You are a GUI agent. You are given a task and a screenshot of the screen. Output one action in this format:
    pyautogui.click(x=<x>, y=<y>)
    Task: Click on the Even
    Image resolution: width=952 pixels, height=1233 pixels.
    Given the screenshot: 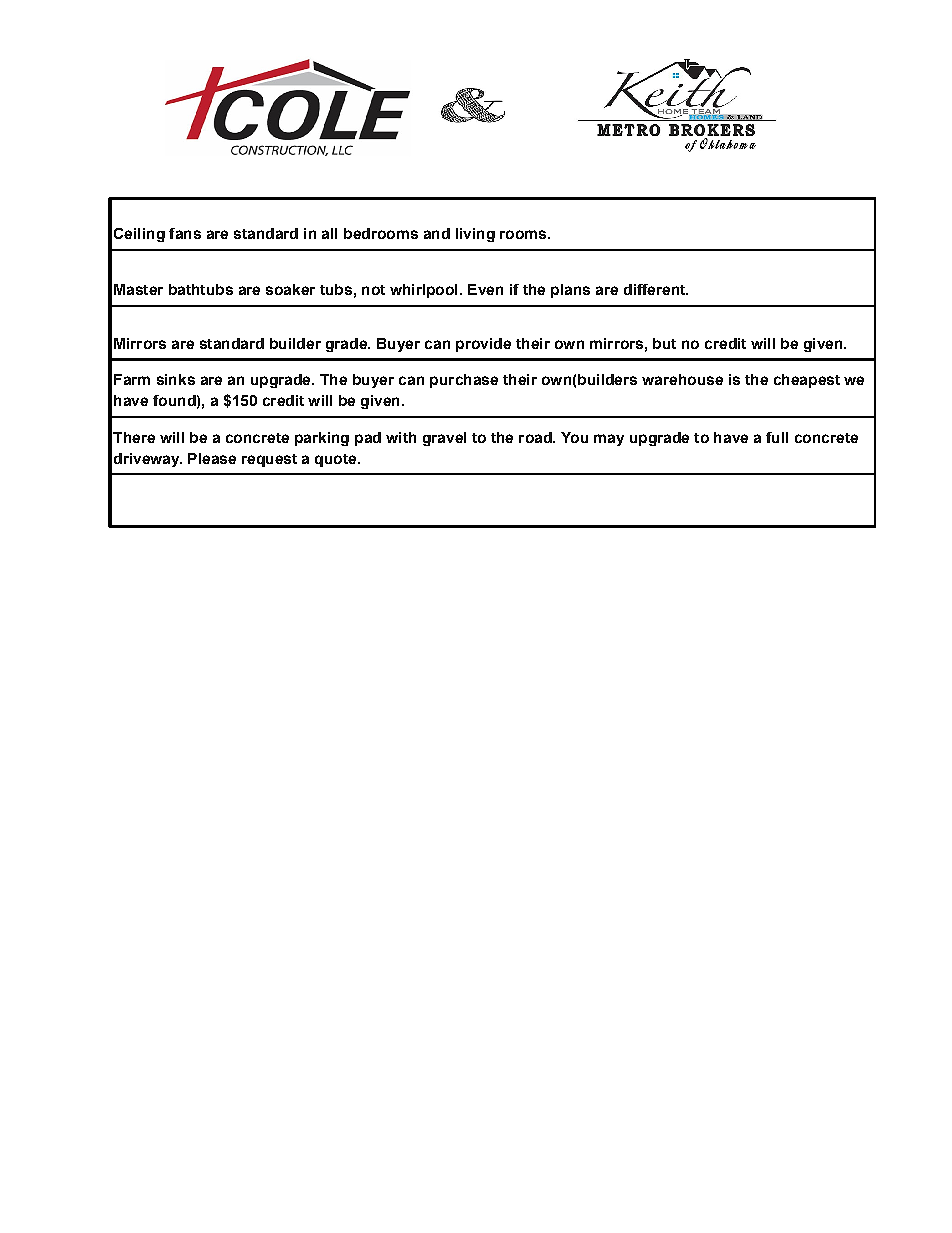 What is the action you would take?
    pyautogui.click(x=485, y=289)
